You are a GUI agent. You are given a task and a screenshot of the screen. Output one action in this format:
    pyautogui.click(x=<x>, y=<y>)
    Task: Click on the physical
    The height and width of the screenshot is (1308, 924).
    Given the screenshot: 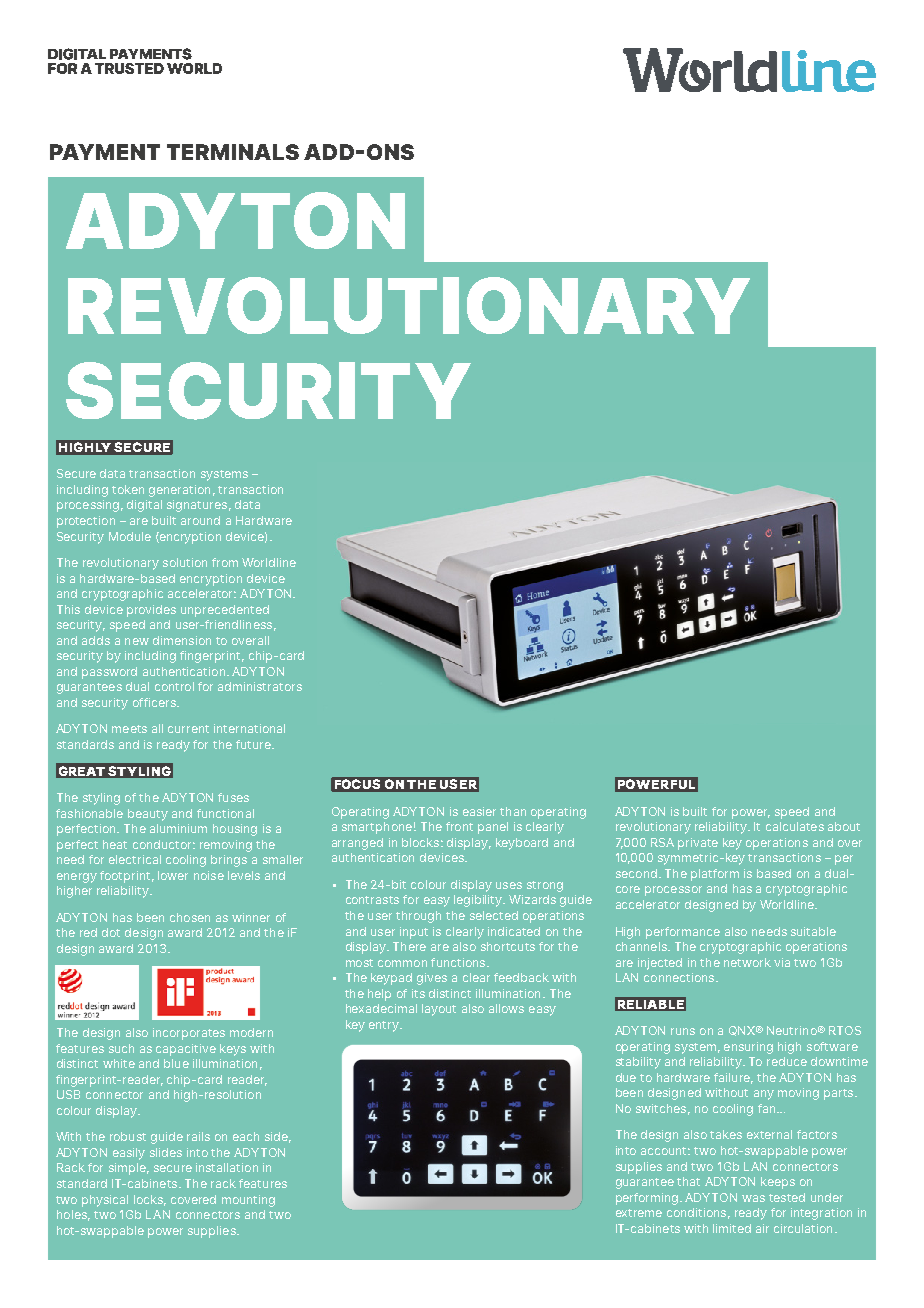 What is the action you would take?
    pyautogui.click(x=105, y=1201)
